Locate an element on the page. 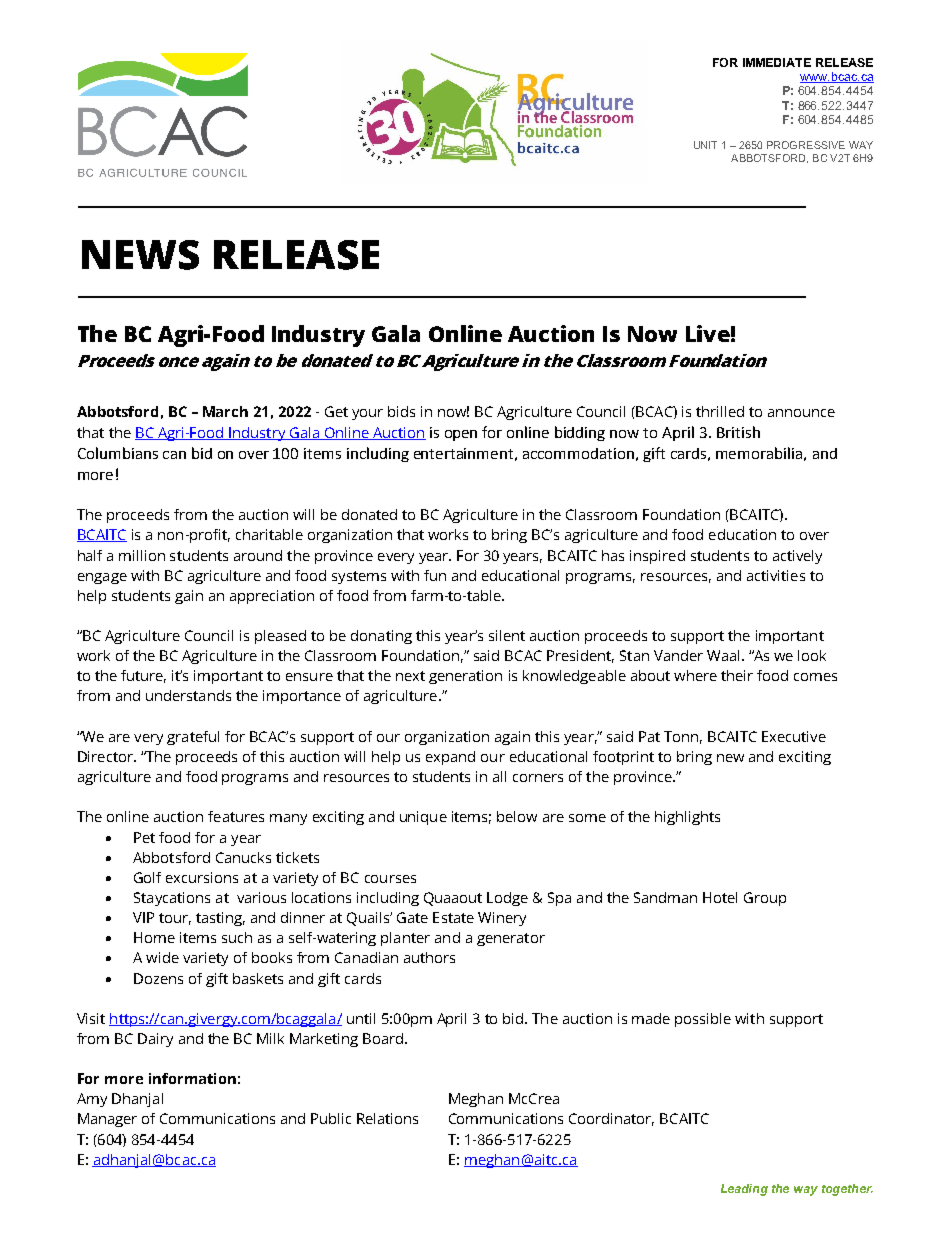 The width and height of the image is (952, 1233). thrilled is located at coordinates (720, 411).
